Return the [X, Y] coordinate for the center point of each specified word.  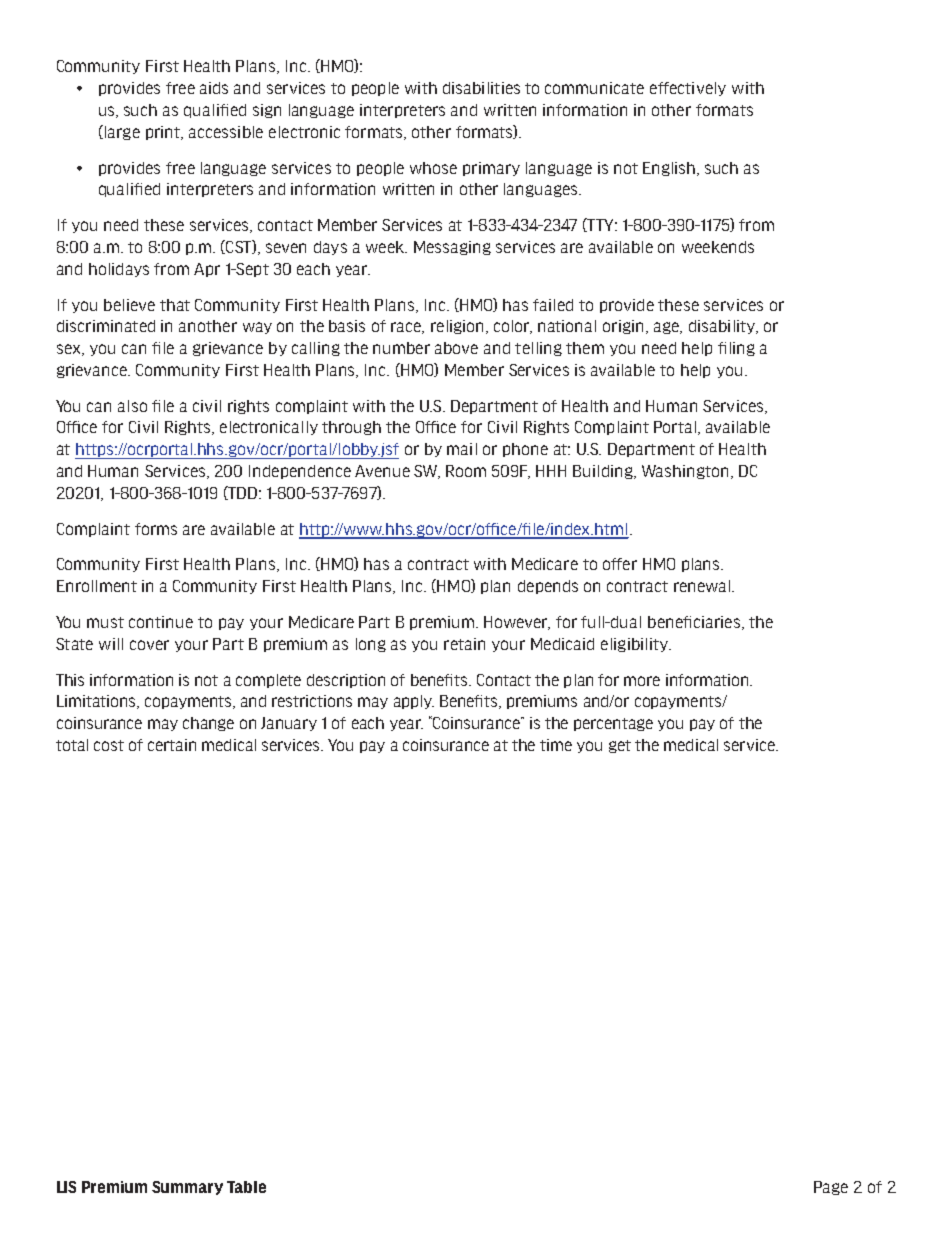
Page [831, 1188]
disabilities [481, 88]
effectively [688, 89]
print [164, 133]
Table [246, 1187]
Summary [187, 1188]
